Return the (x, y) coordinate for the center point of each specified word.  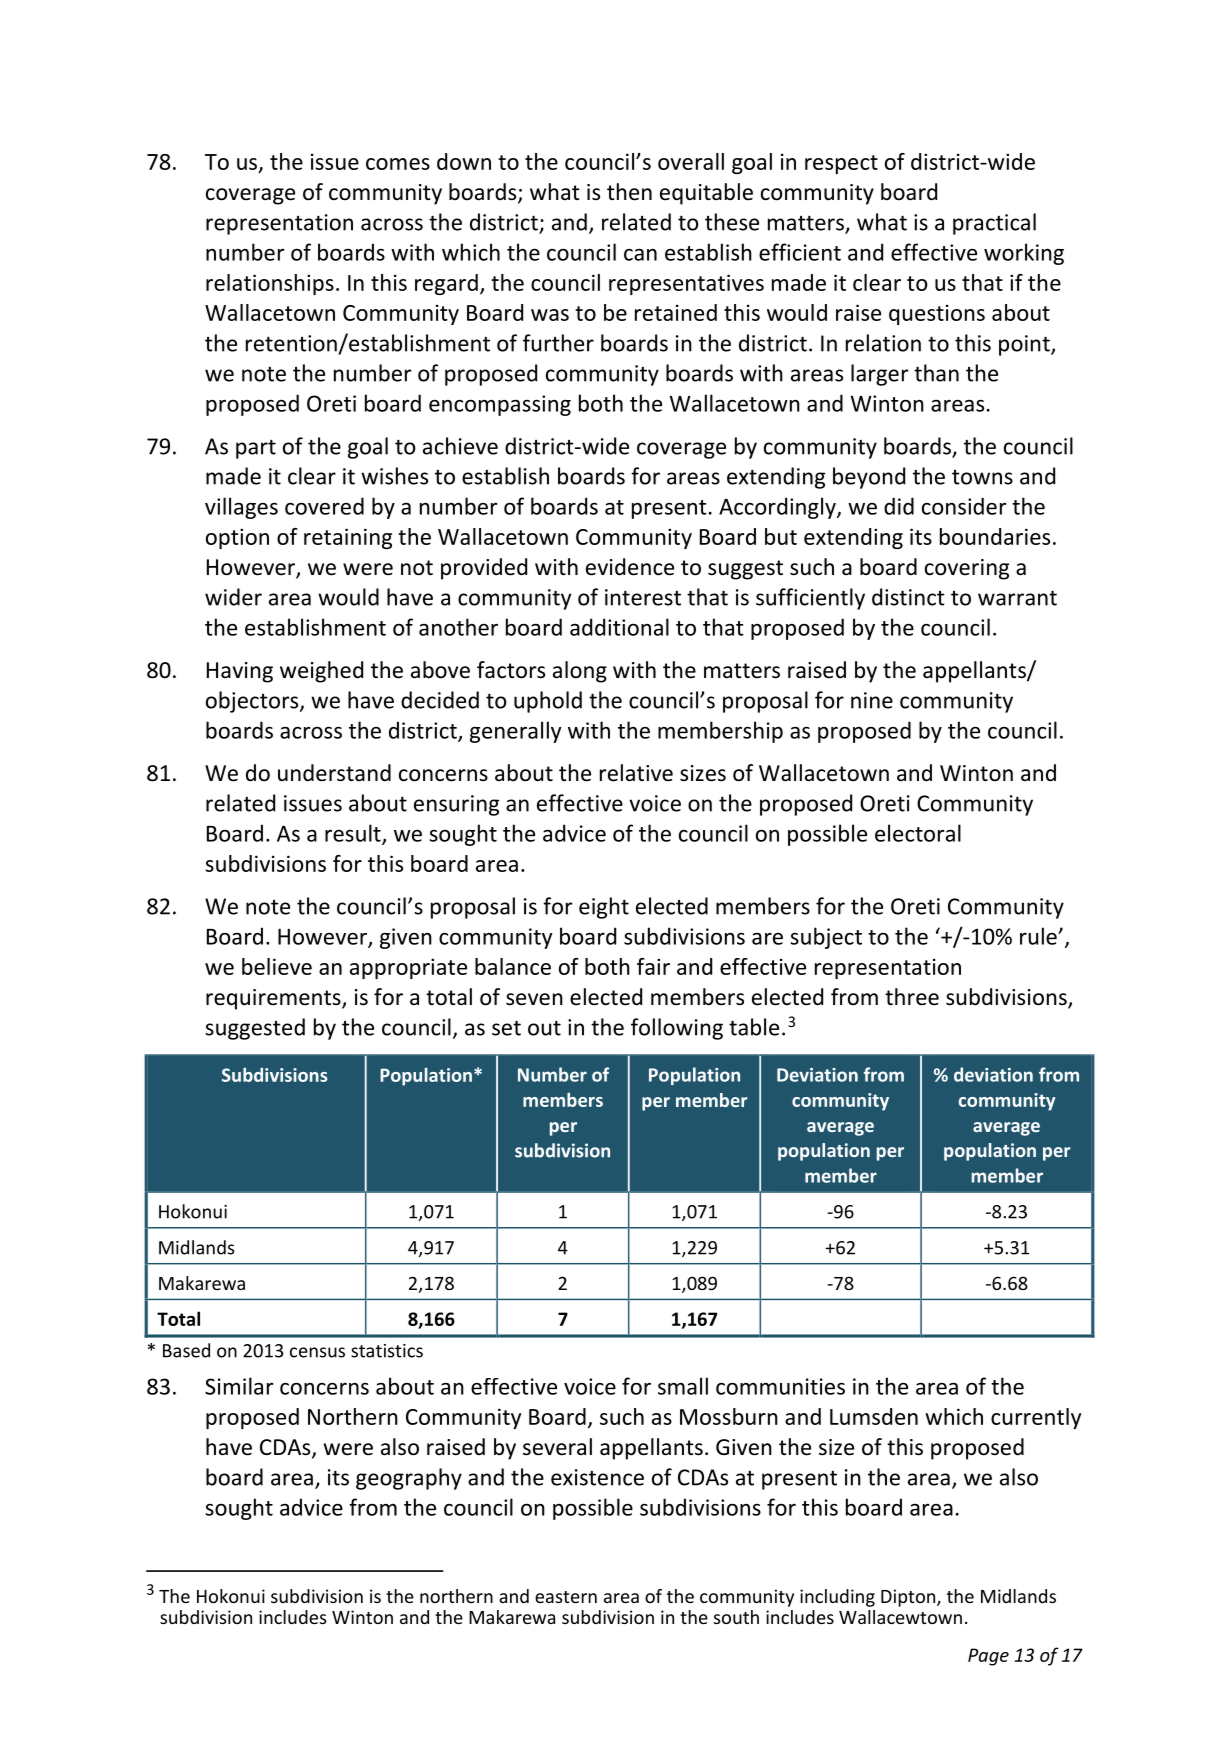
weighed (321, 672)
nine (872, 700)
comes (398, 164)
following (677, 1029)
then (629, 192)
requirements (274, 999)
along (580, 672)
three (912, 997)
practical (994, 224)
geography (409, 1479)
